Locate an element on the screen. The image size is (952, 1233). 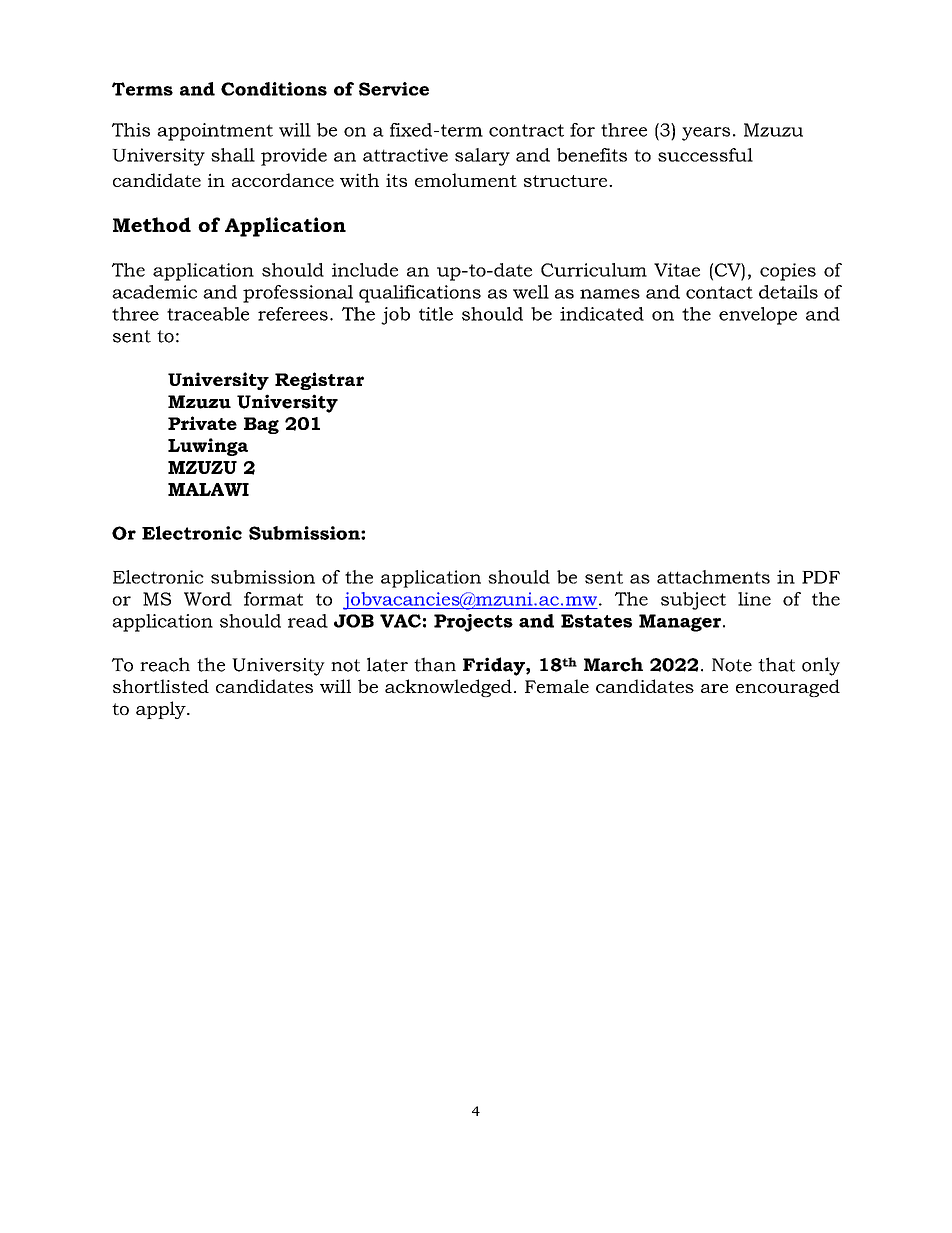
contact is located at coordinates (719, 292).
